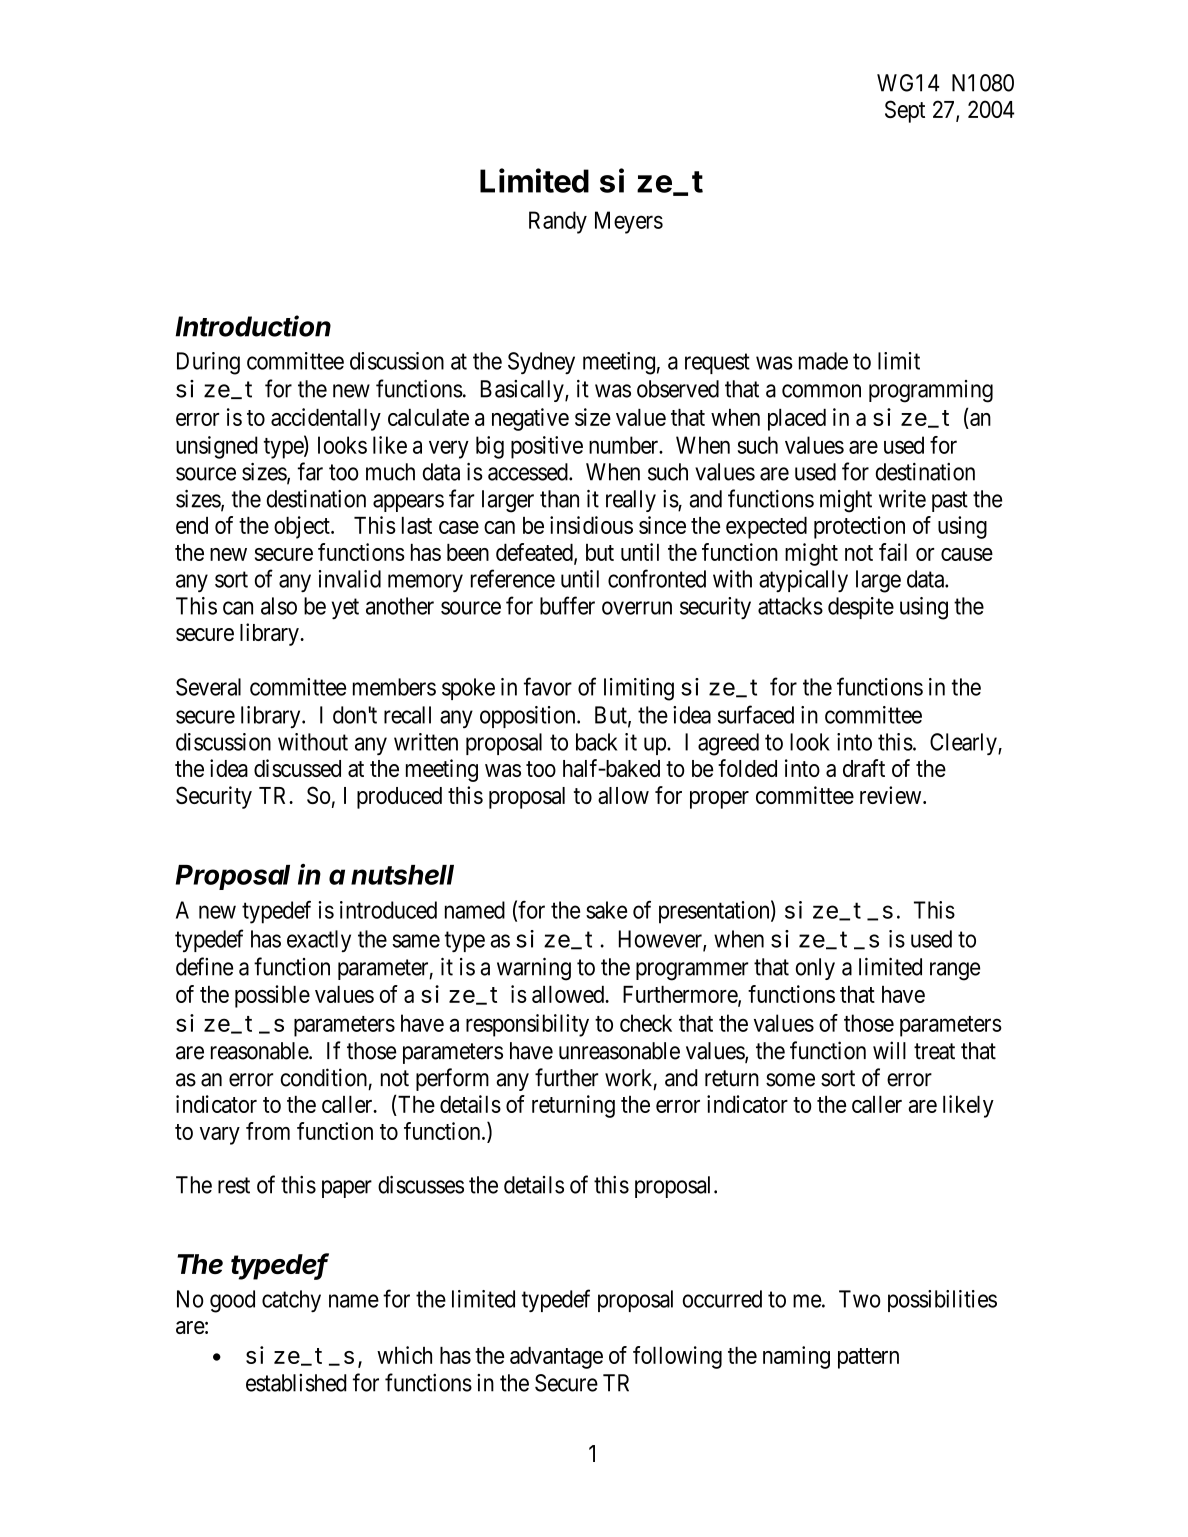 The height and width of the image is (1537, 1188). What do you see at coordinates (905, 111) in the image?
I see `Sept` at bounding box center [905, 111].
